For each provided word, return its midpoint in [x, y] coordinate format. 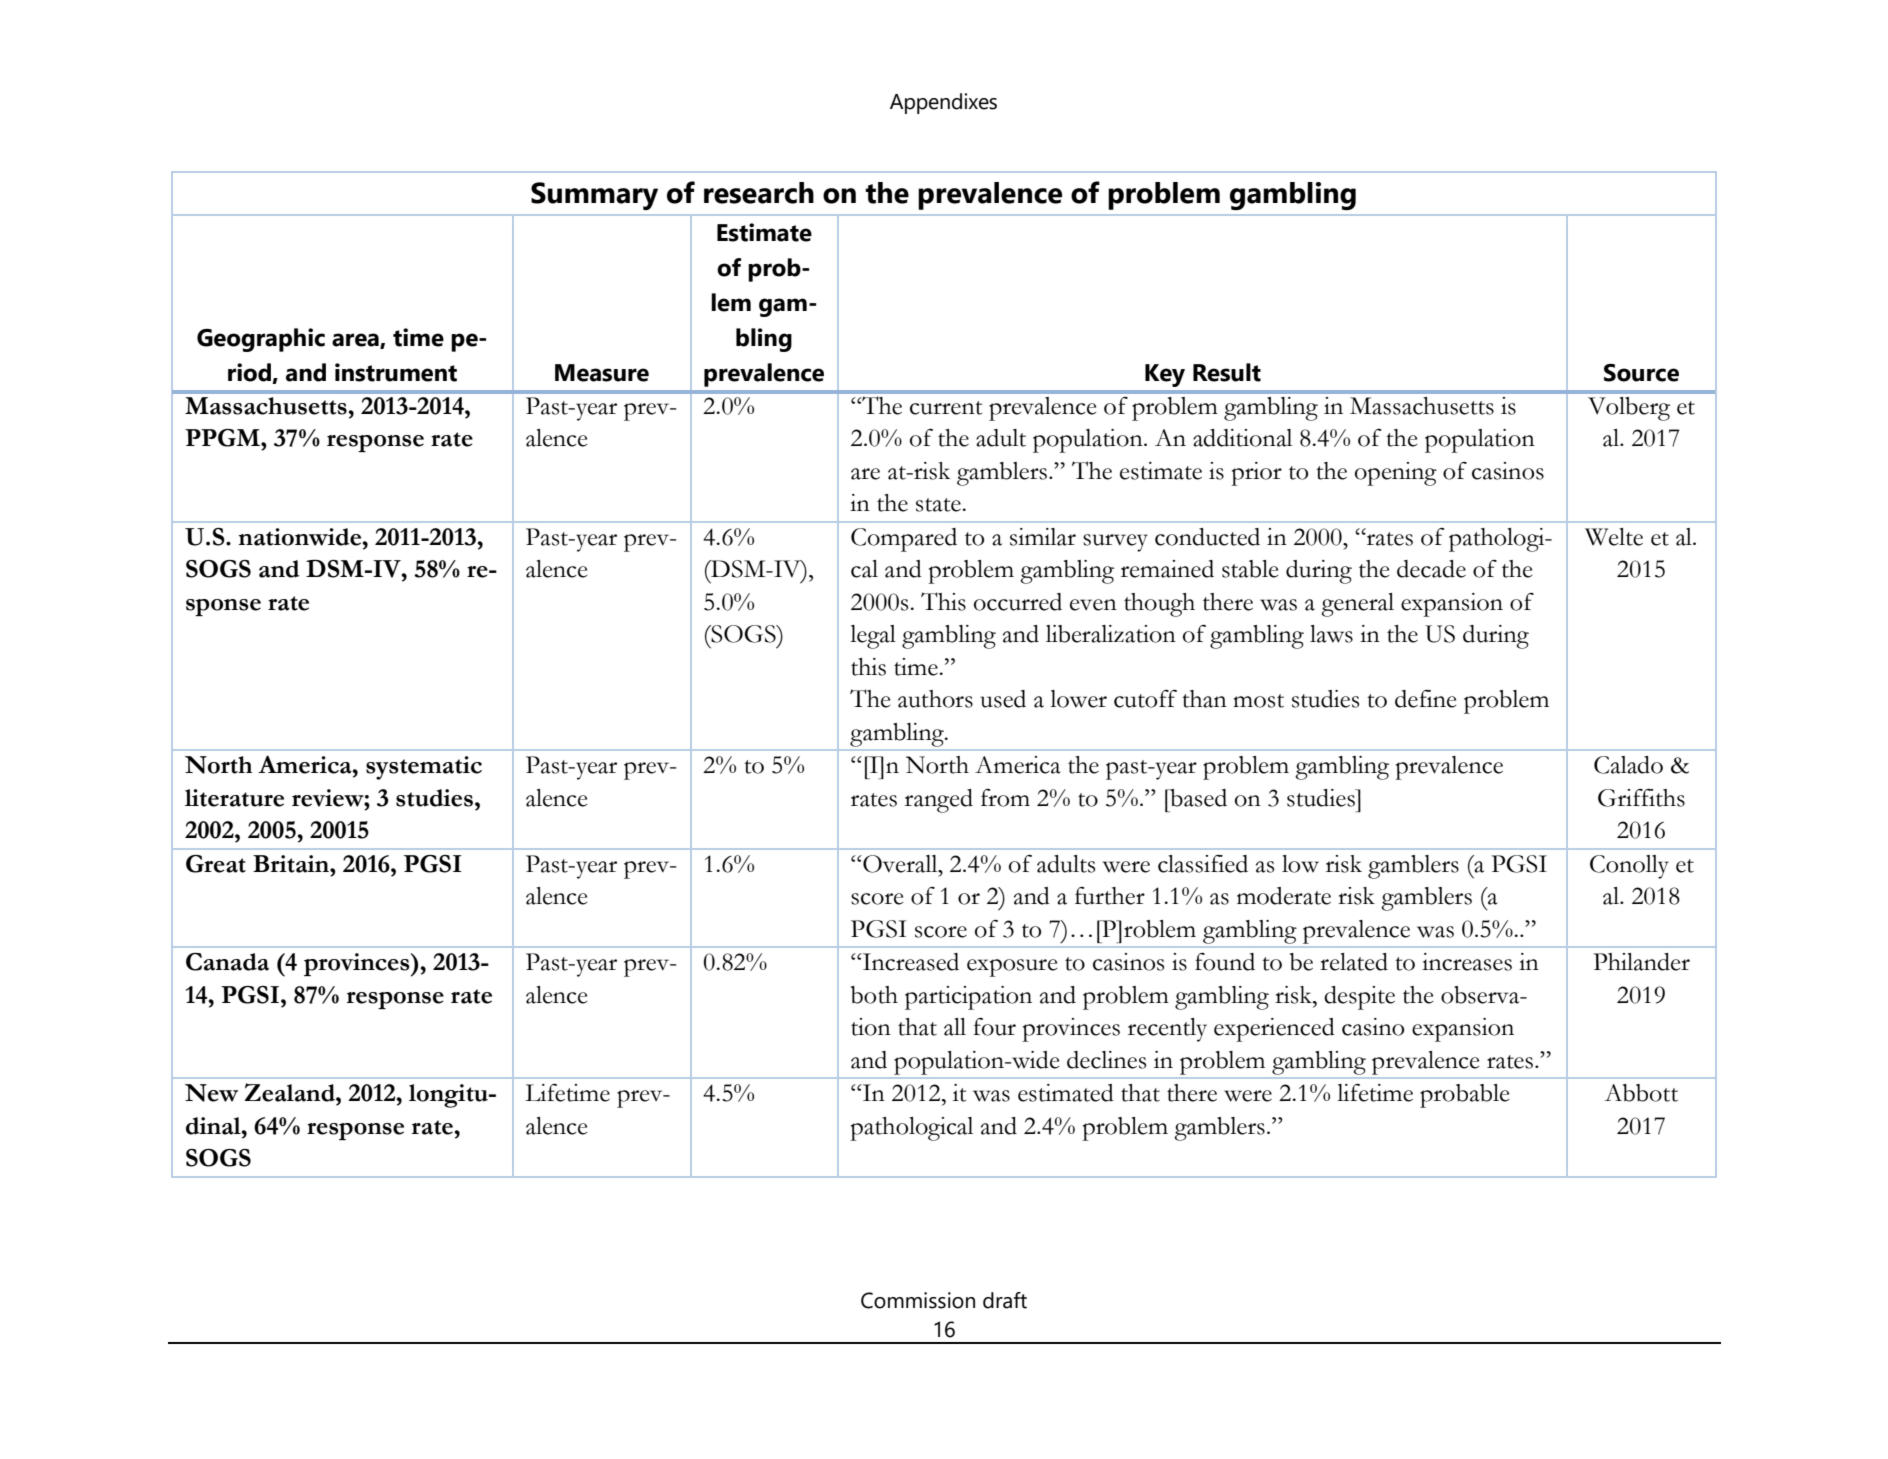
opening [1396, 474]
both [874, 995]
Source [1641, 373]
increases [1467, 962]
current [946, 408]
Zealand [291, 1092]
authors [935, 699]
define [1425, 699]
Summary [594, 196]
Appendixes [943, 103]
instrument [396, 372]
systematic [424, 768]
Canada [227, 962]
